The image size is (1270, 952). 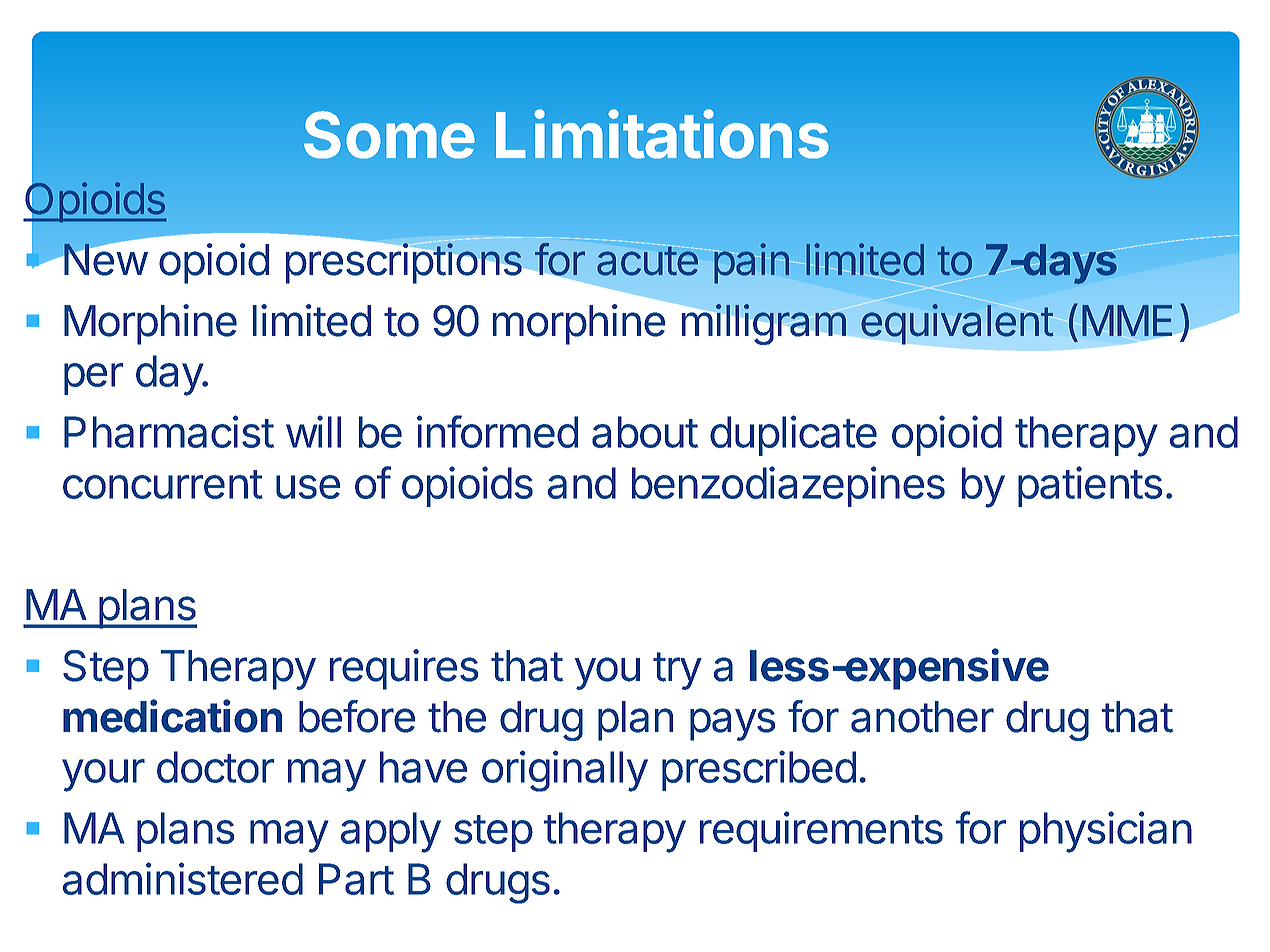 I want to click on requirements, so click(x=821, y=831).
